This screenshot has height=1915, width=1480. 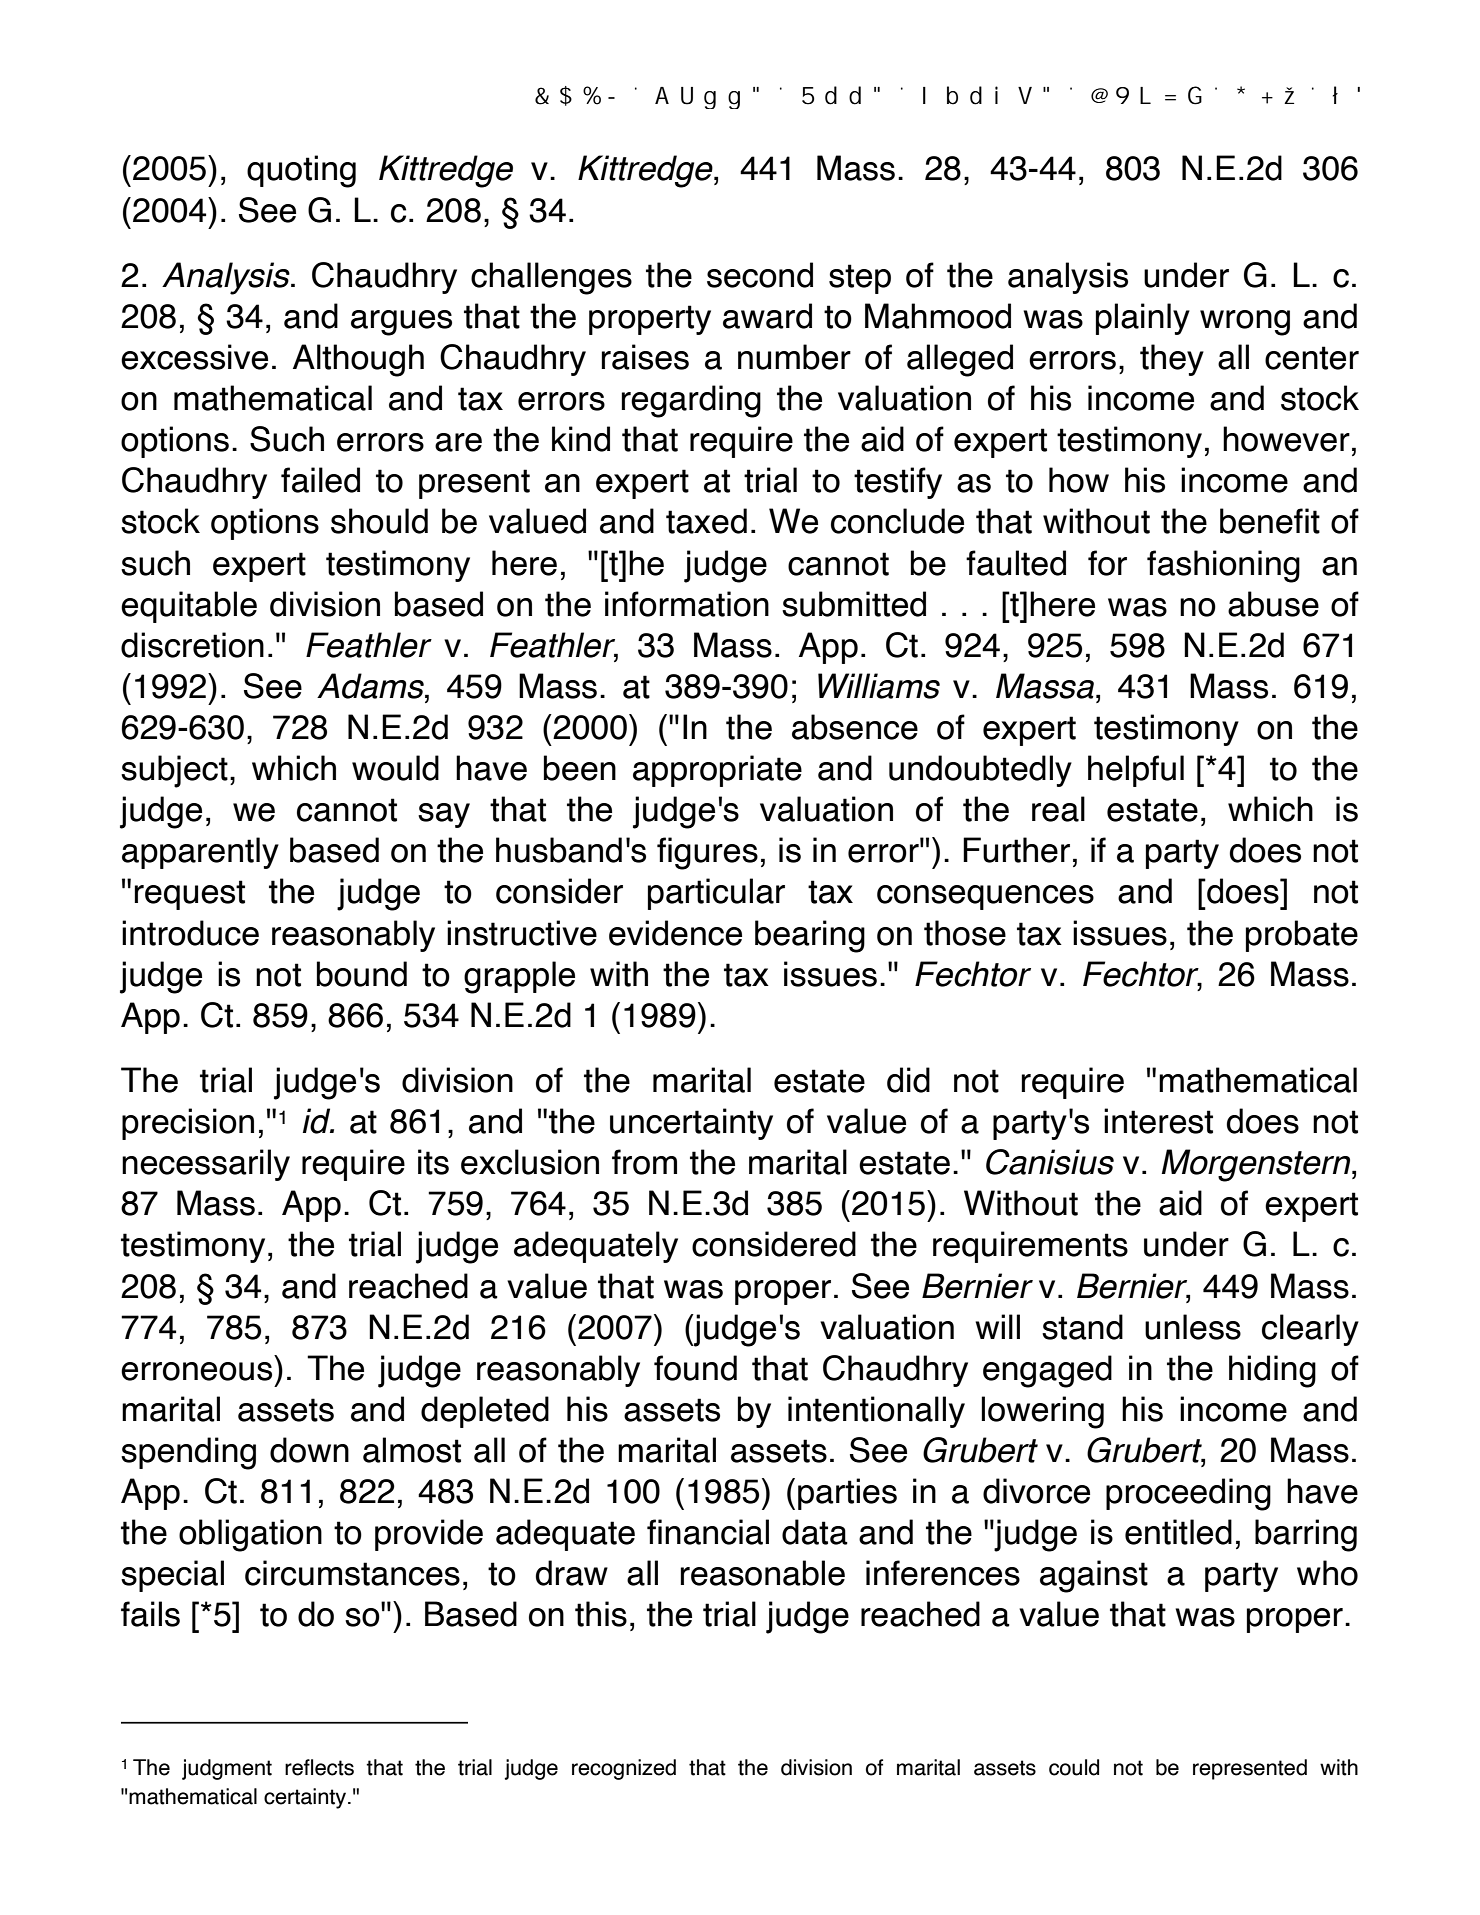 I want to click on quoting, so click(x=301, y=171).
